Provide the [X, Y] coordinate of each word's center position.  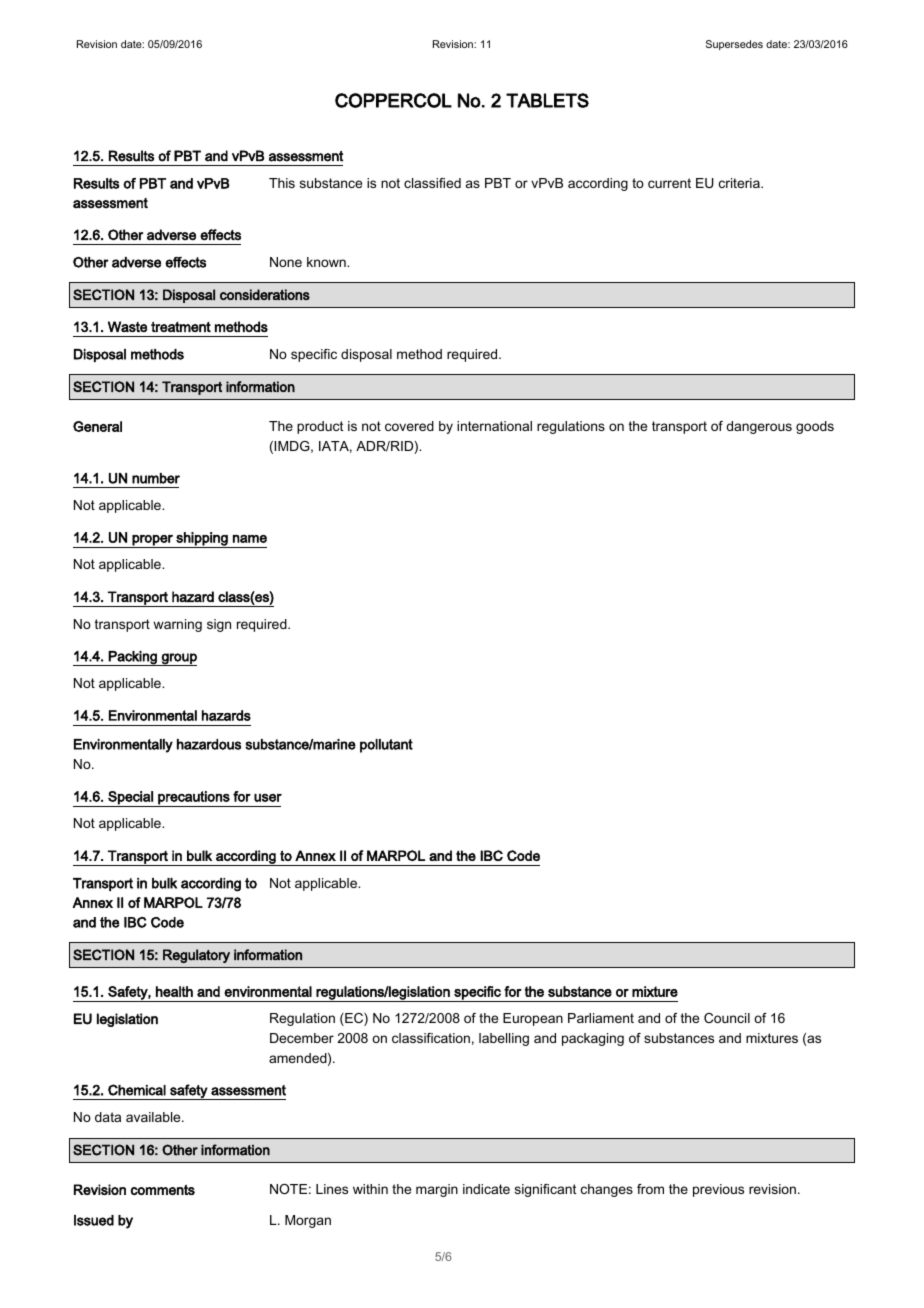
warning [177, 625]
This [282, 183]
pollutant [386, 746]
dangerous [759, 427]
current [669, 183]
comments [163, 1190]
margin [437, 1190]
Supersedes [734, 45]
